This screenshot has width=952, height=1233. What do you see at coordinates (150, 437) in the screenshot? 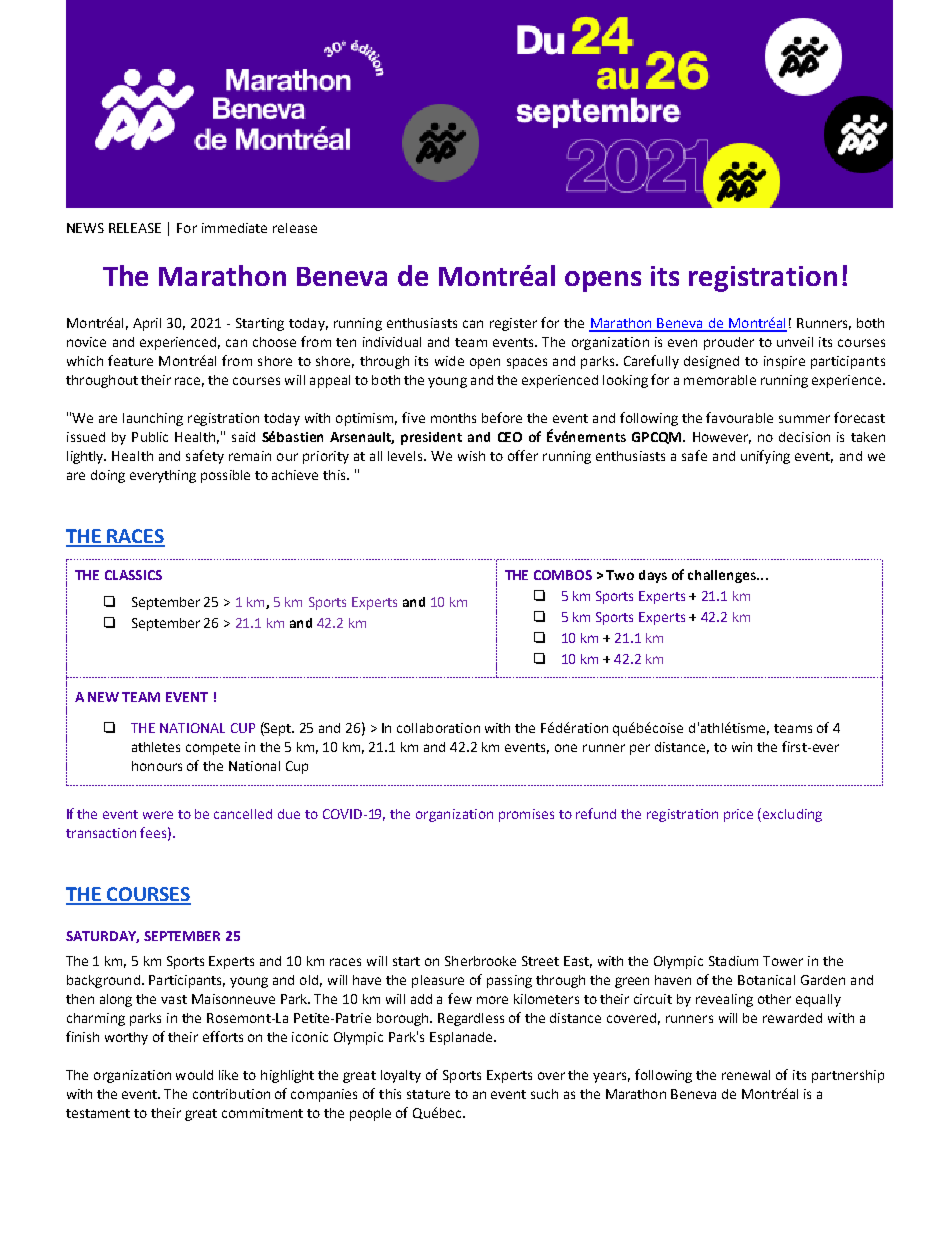
I see `Public` at bounding box center [150, 437].
